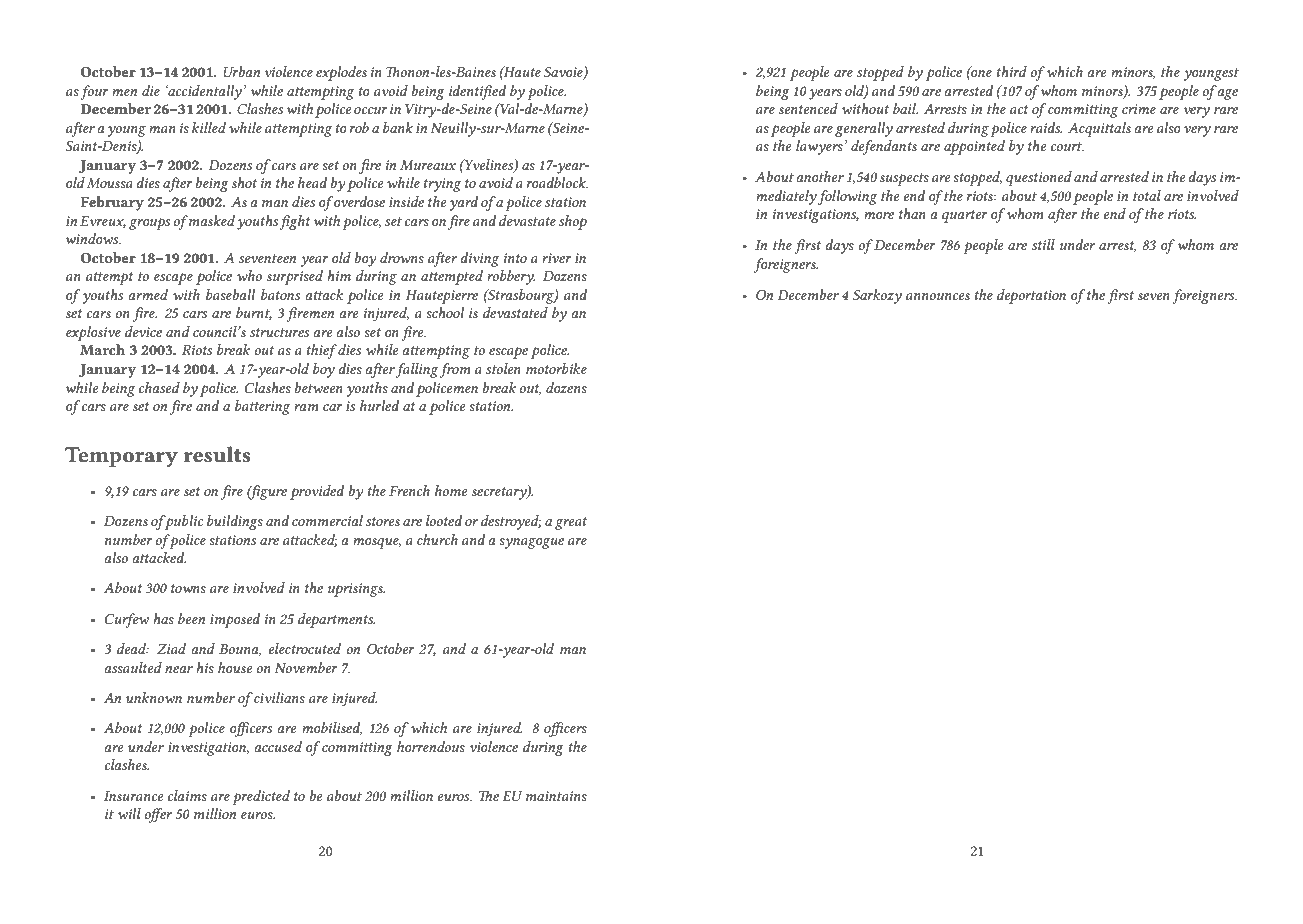  What do you see at coordinates (431, 746) in the screenshot?
I see `horrendous` at bounding box center [431, 746].
